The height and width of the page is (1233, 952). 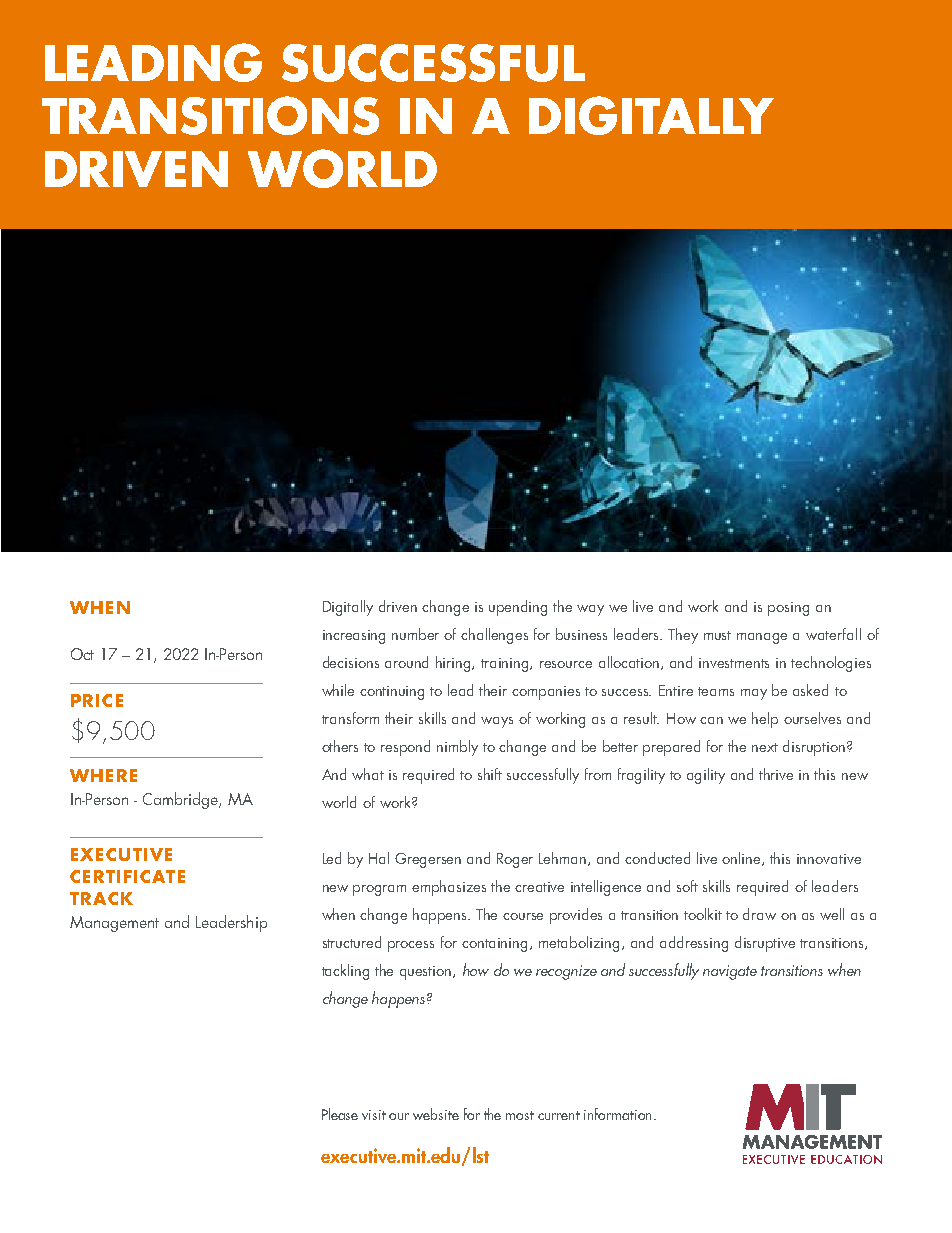 What do you see at coordinates (494, 636) in the page?
I see `challenges` at bounding box center [494, 636].
